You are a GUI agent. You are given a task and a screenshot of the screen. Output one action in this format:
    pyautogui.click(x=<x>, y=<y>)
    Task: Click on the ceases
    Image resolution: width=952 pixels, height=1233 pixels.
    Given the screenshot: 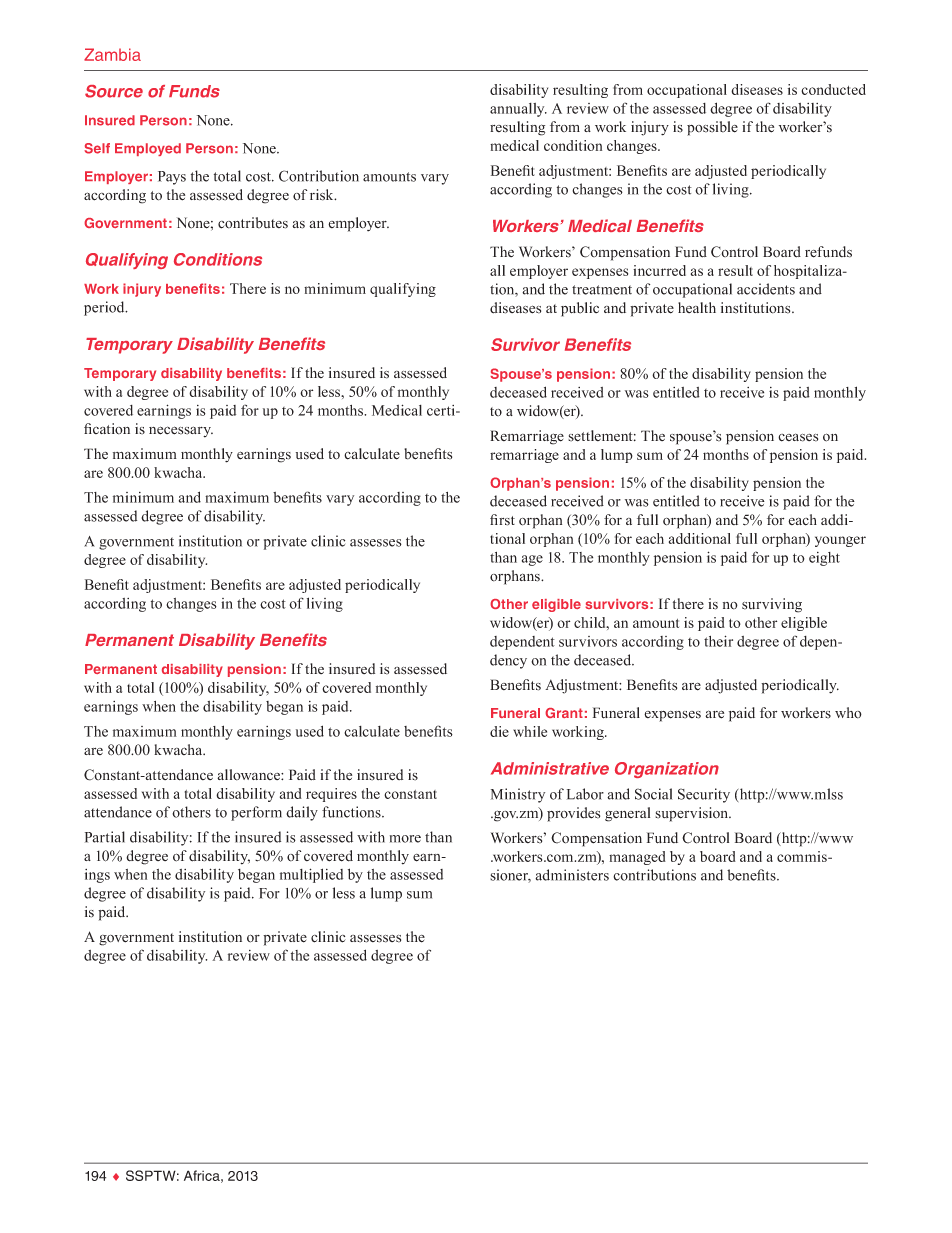 What is the action you would take?
    pyautogui.click(x=798, y=437)
